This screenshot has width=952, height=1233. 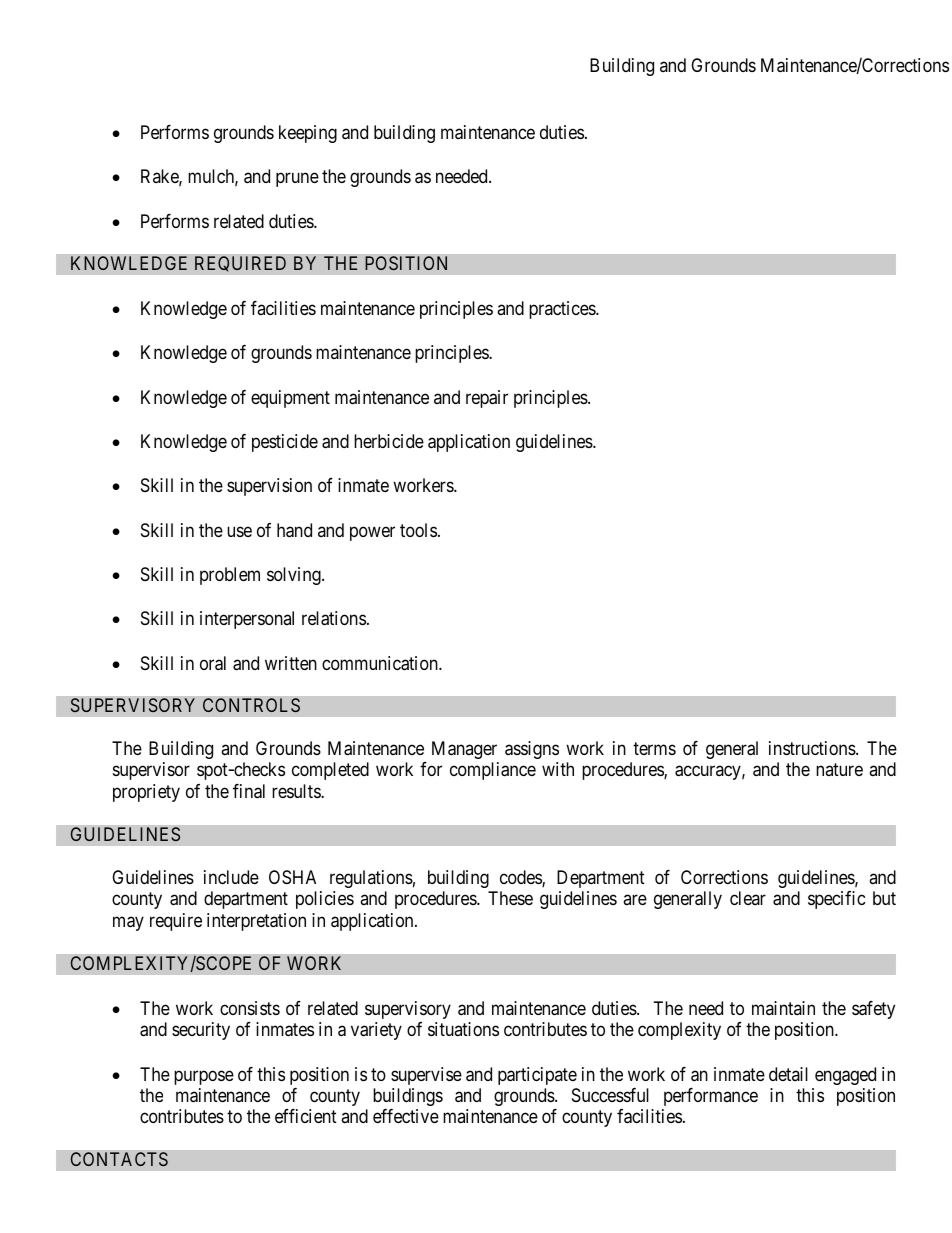 What do you see at coordinates (418, 530) in the screenshot?
I see `tools` at bounding box center [418, 530].
